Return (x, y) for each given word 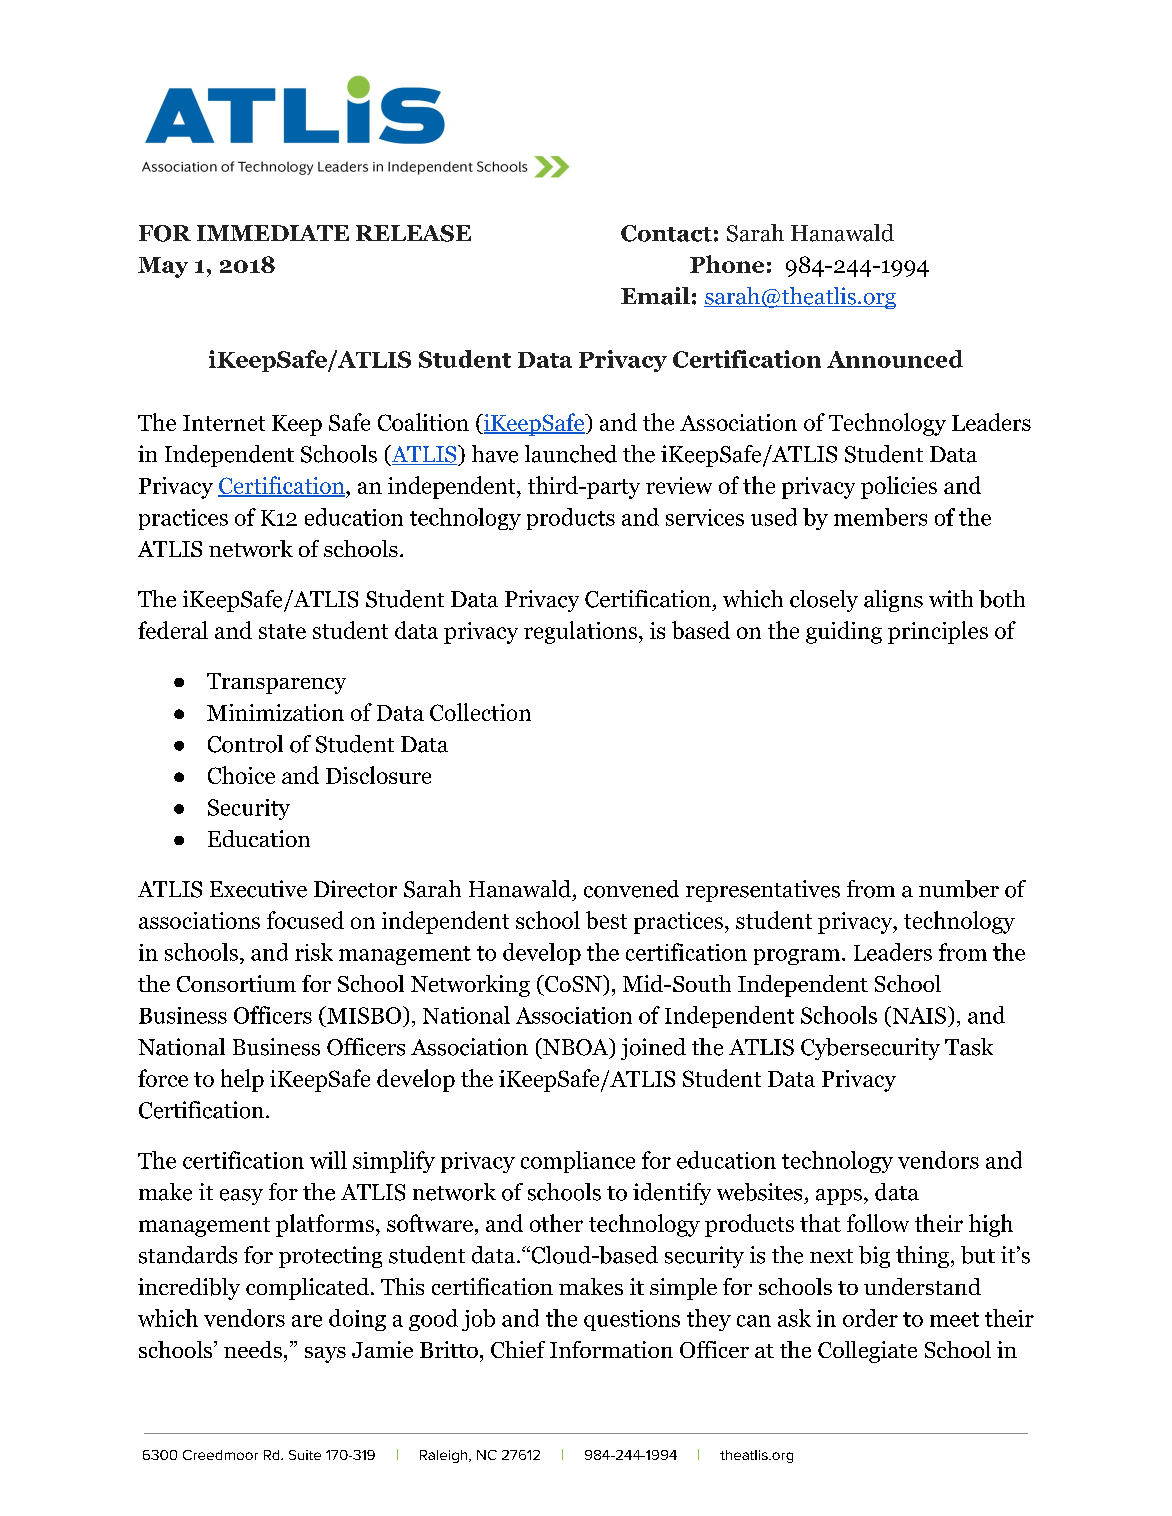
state (282, 631)
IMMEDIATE (273, 233)
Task (969, 1047)
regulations (580, 632)
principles (938, 632)
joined (653, 1049)
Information (611, 1349)
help (242, 1080)
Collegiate (867, 1352)
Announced (895, 359)
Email (655, 296)
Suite (305, 1455)
